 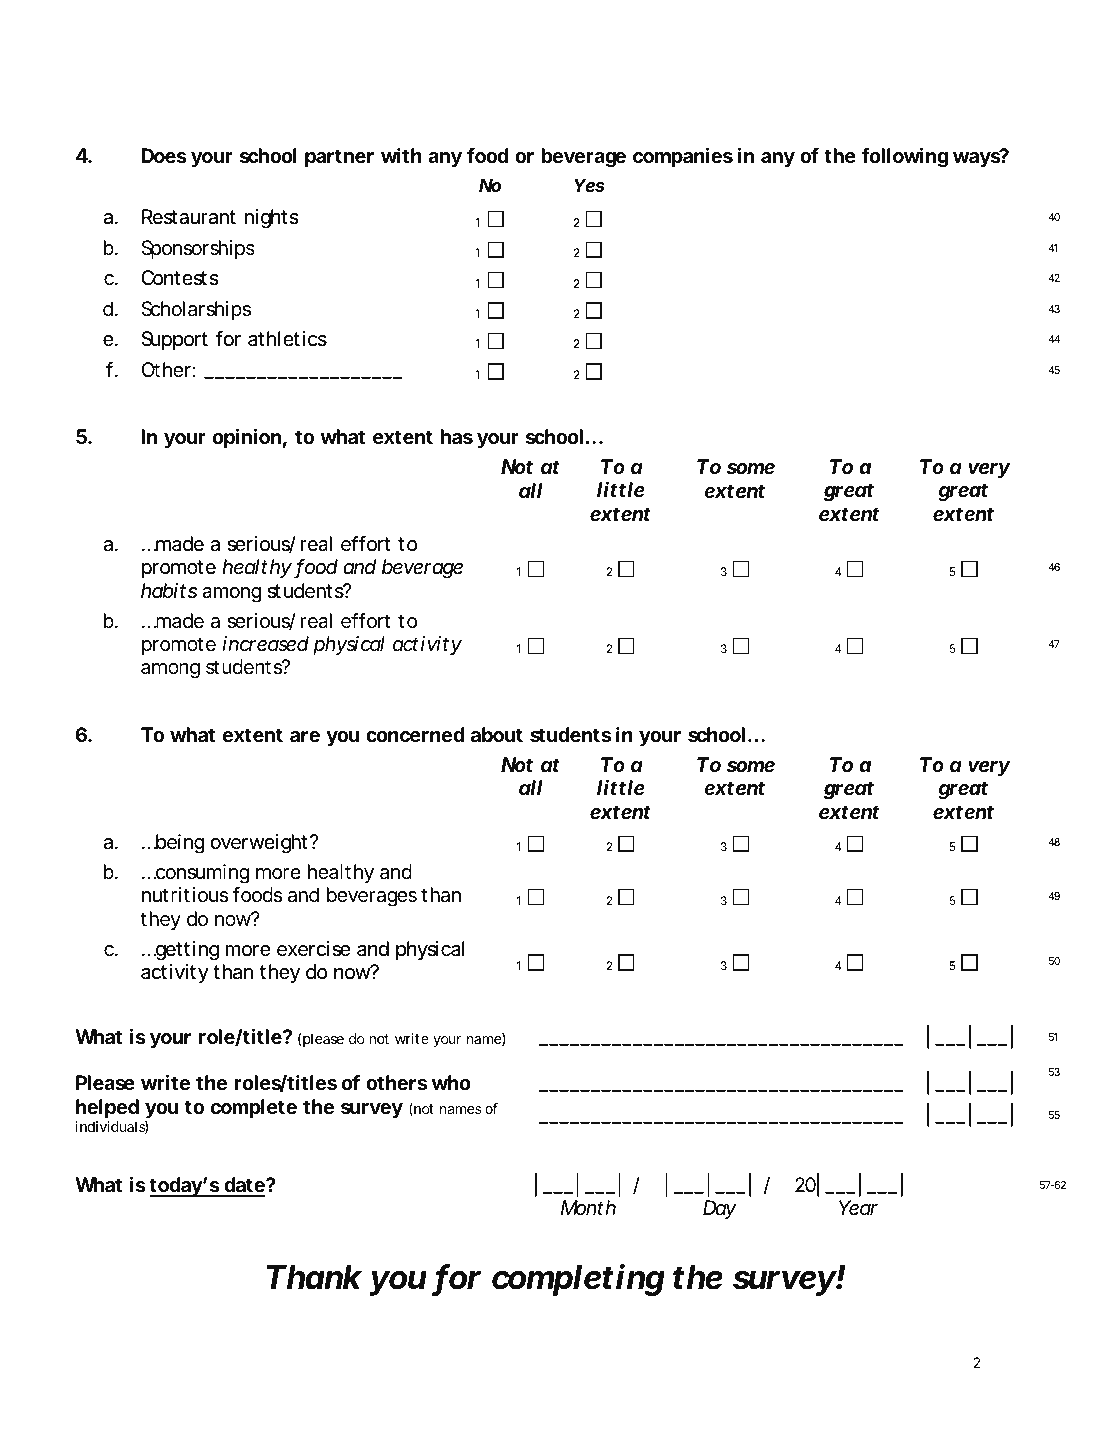 What do you see at coordinates (189, 216) in the screenshot?
I see `Restaurant` at bounding box center [189, 216].
